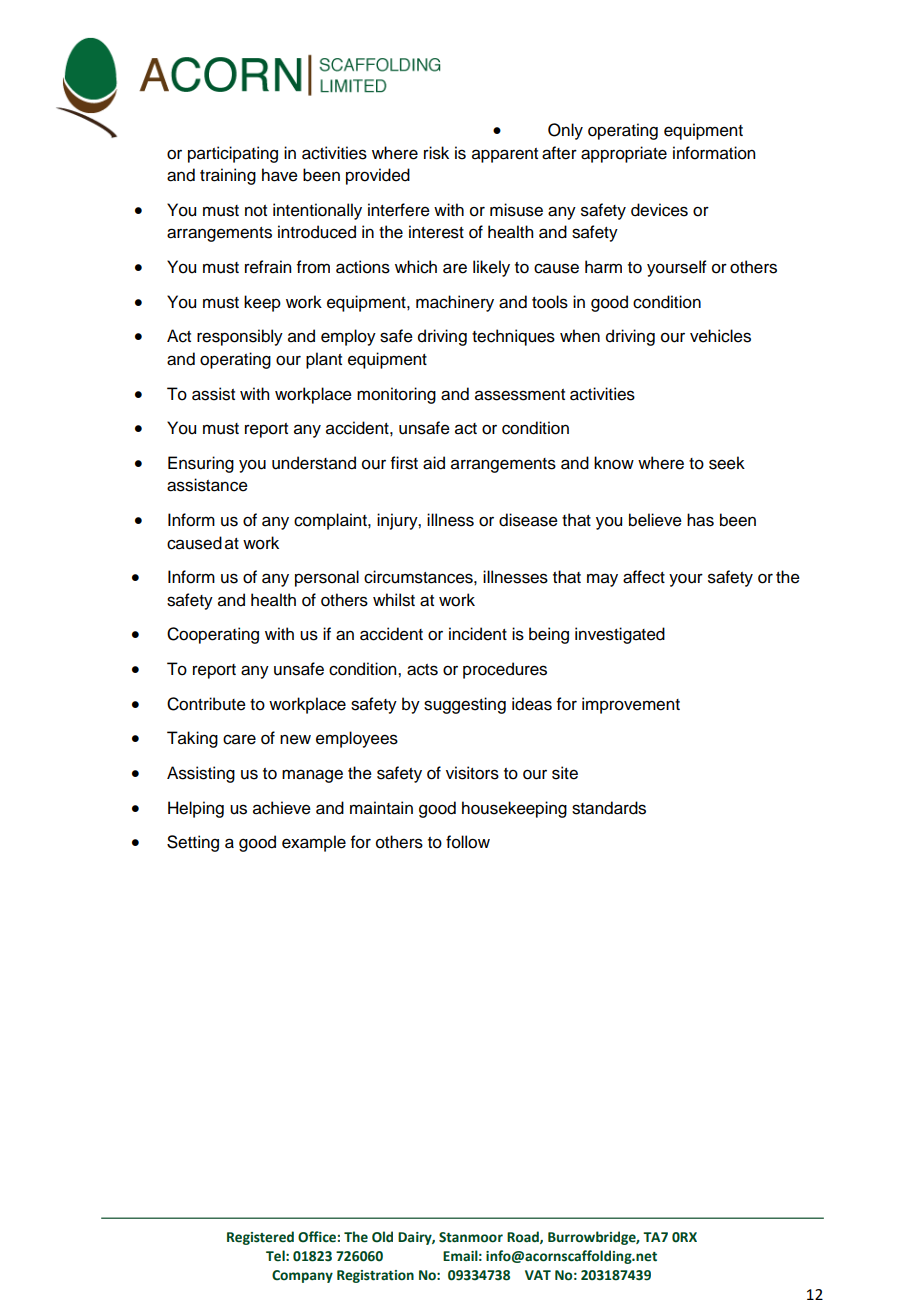 The image size is (924, 1307). Describe the element at coordinates (436, 153) in the screenshot. I see `risk` at that location.
